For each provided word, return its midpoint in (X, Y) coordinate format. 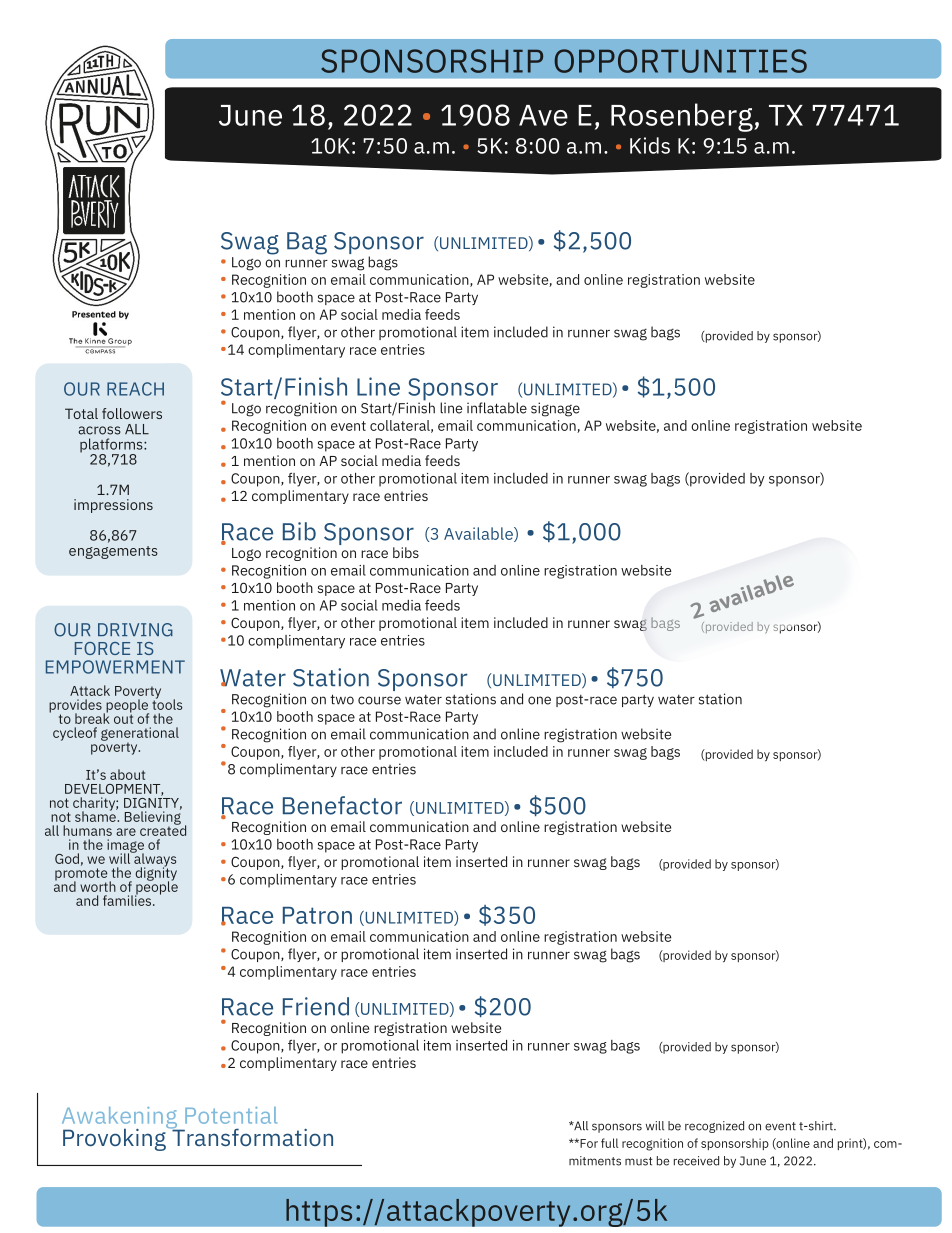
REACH (135, 389)
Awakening (120, 1119)
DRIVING (135, 630)
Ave (543, 115)
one (539, 700)
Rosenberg (683, 117)
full (609, 1143)
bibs (406, 552)
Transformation (251, 1136)
